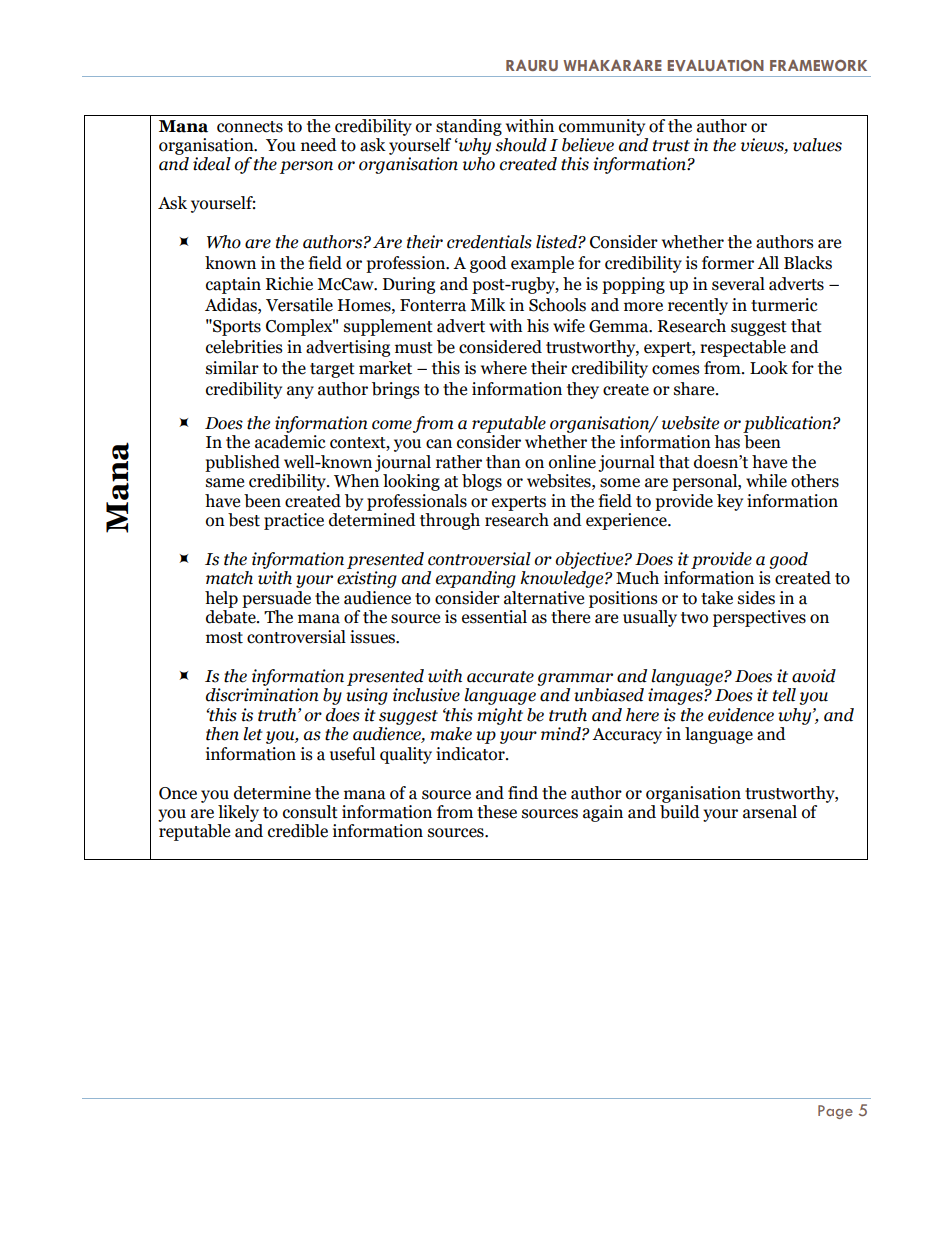  I want to click on evidence, so click(741, 715).
